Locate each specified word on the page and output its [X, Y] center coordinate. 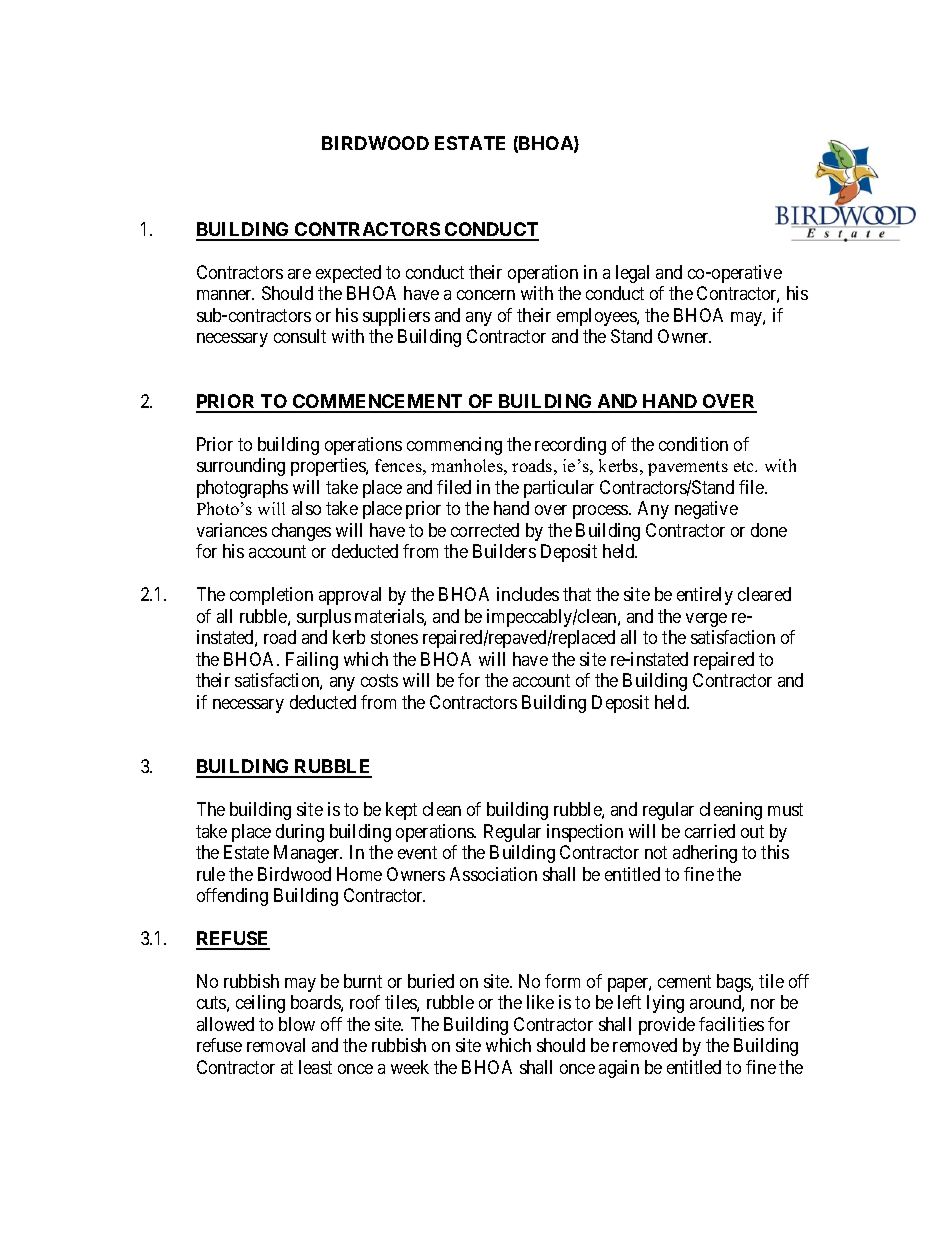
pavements [688, 468]
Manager [308, 854]
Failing [312, 661]
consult [300, 336]
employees [597, 317]
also [306, 508]
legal [632, 274]
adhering [705, 854]
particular [559, 489]
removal [276, 1045]
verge [706, 620]
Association [493, 874]
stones [394, 637]
